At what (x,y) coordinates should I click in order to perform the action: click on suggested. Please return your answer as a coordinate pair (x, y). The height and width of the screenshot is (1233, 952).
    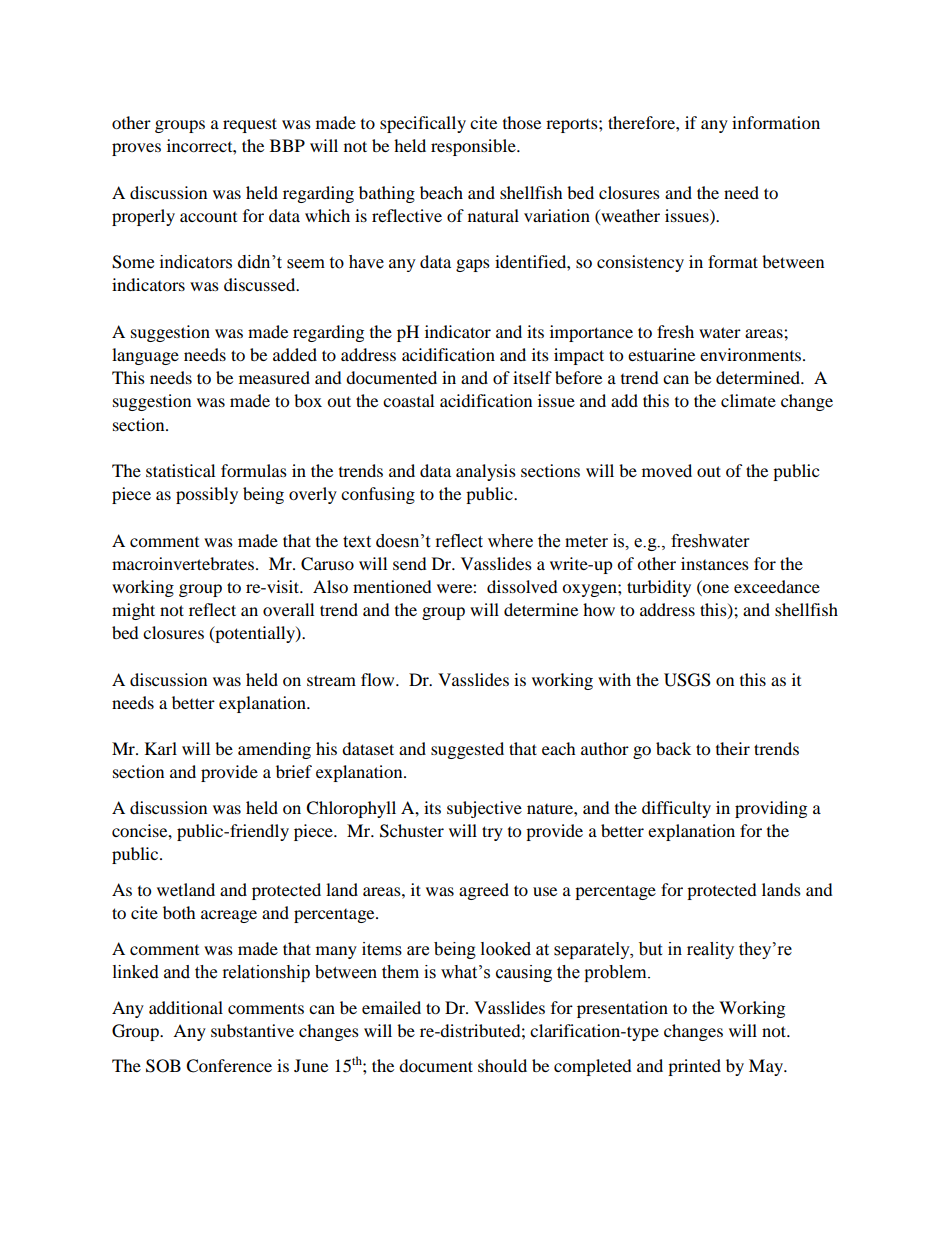
    Looking at the image, I should click on (467, 750).
